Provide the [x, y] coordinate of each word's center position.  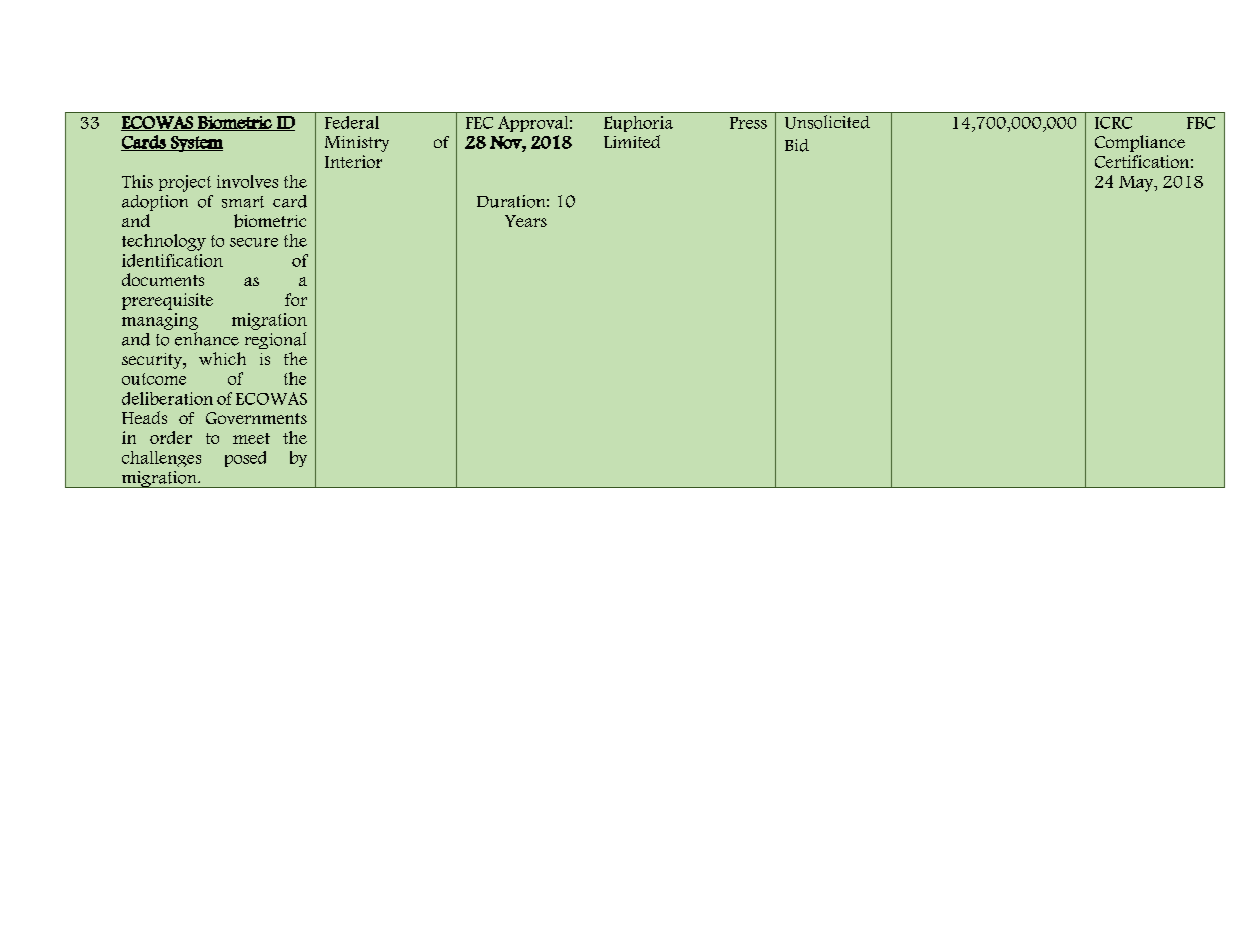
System [196, 144]
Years [526, 221]
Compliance [1140, 143]
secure [254, 242]
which [222, 358]
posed [245, 459]
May [1137, 184]
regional [275, 340]
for [296, 299]
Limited [632, 141]
